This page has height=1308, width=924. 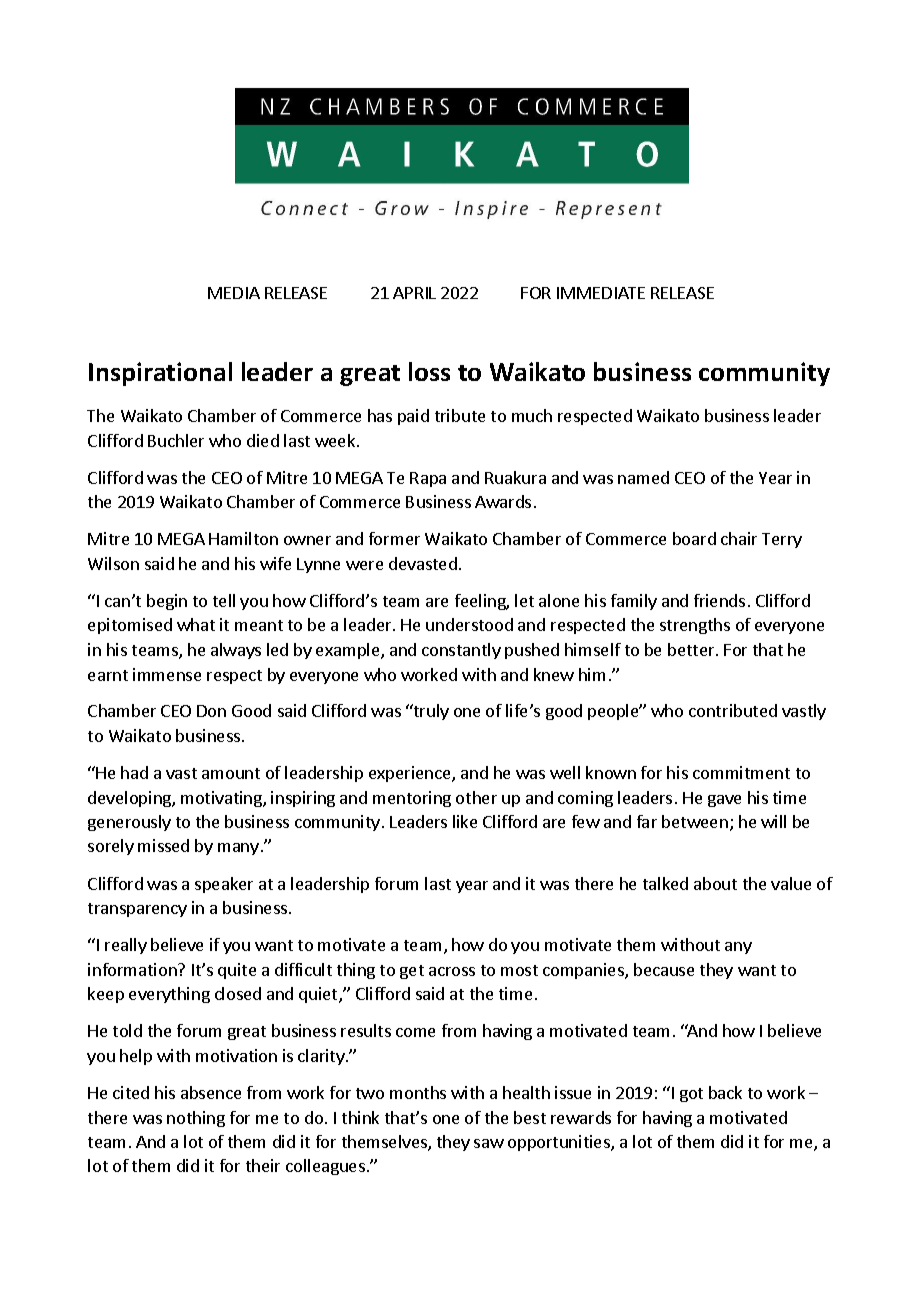 I want to click on APRIL, so click(x=414, y=293).
